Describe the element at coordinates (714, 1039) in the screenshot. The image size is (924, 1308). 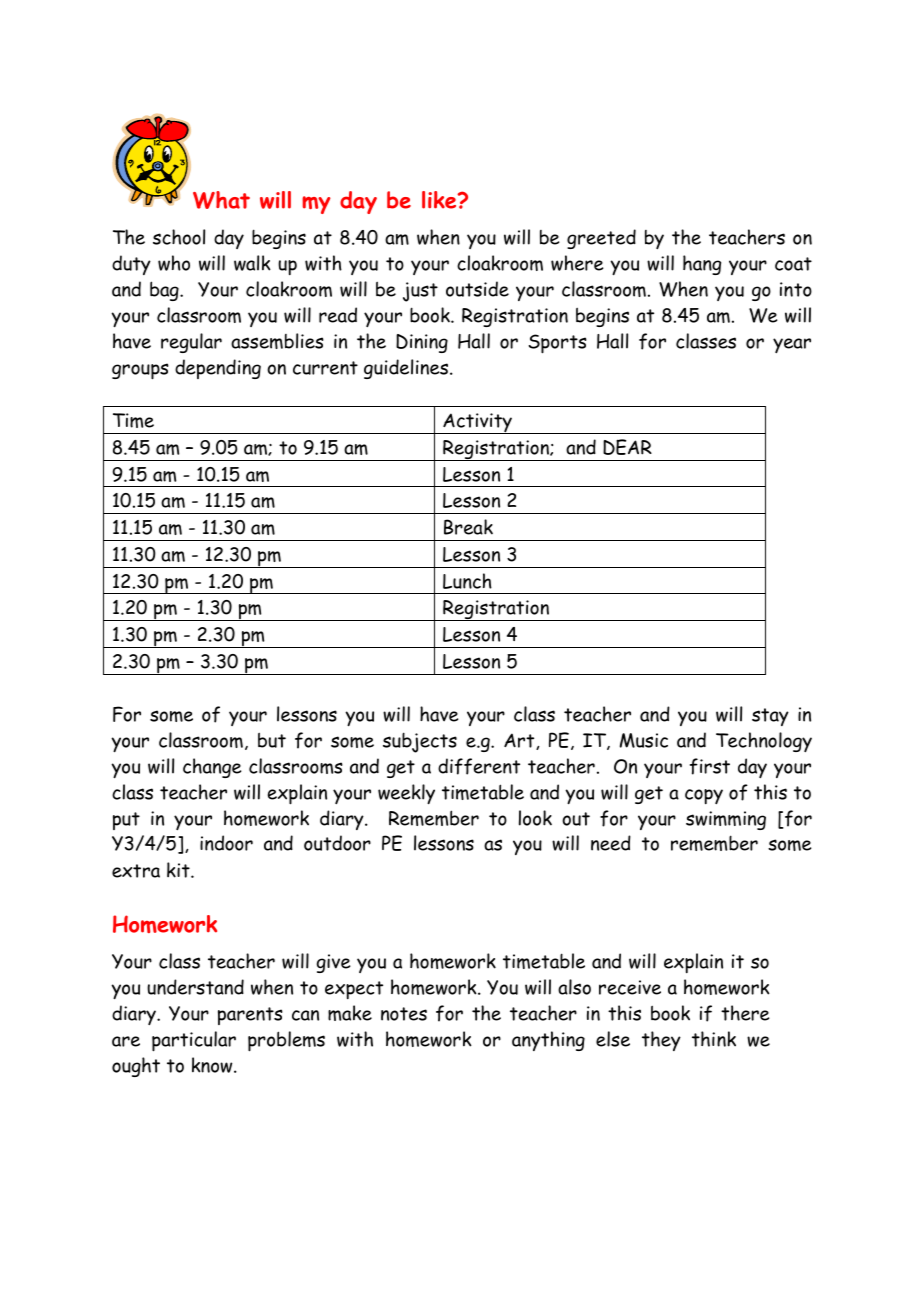
I see `think` at that location.
